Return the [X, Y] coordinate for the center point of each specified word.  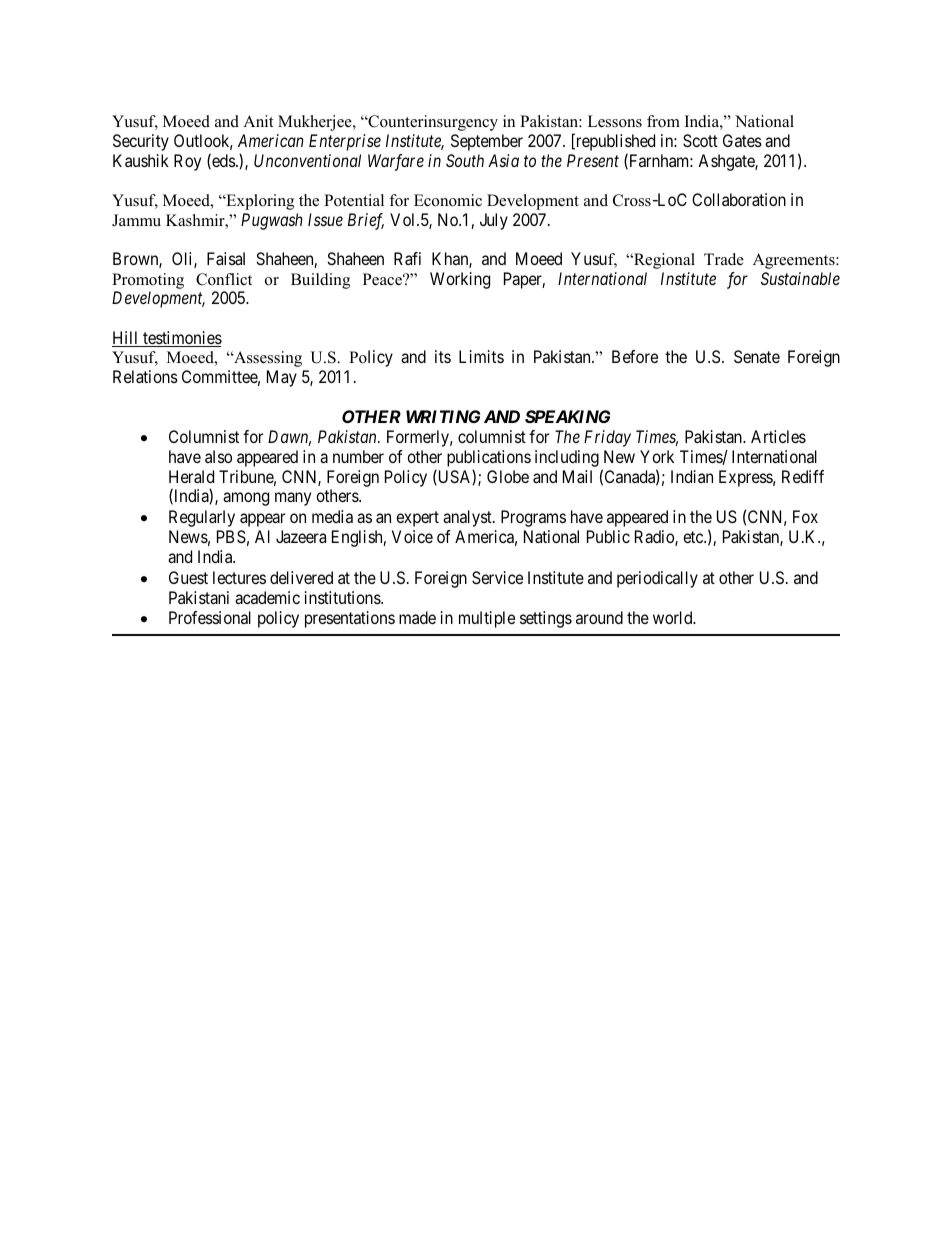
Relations [145, 376]
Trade [724, 259]
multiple [487, 619]
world [674, 617]
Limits [481, 356]
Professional [210, 617]
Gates [742, 140]
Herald [191, 476]
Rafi [407, 258]
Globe [508, 476]
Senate [757, 356]
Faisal [226, 258]
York [657, 456]
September [487, 142]
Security [141, 142]
